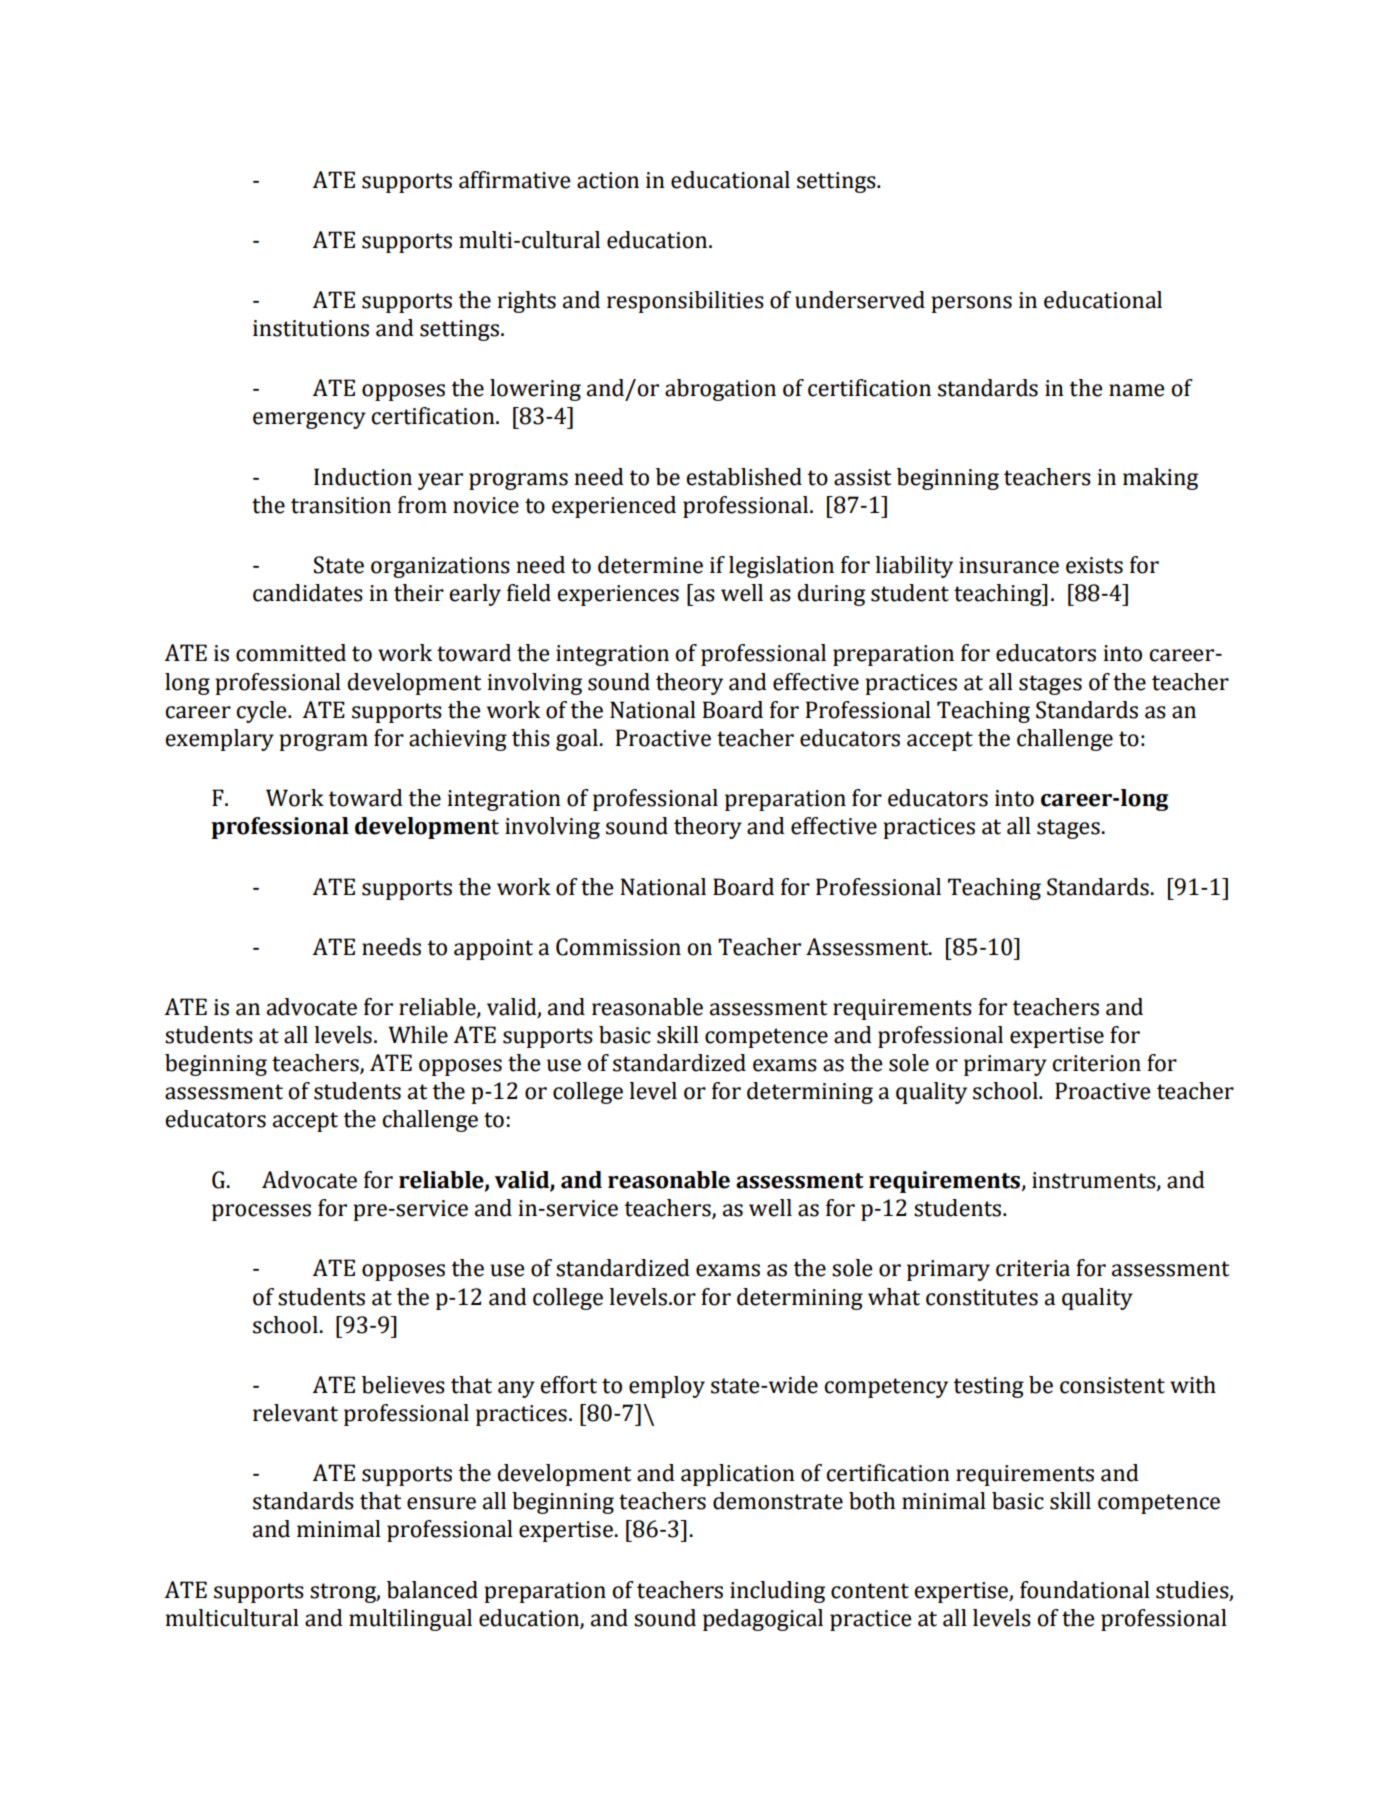  What do you see at coordinates (432, 1590) in the screenshot?
I see `balanced` at bounding box center [432, 1590].
